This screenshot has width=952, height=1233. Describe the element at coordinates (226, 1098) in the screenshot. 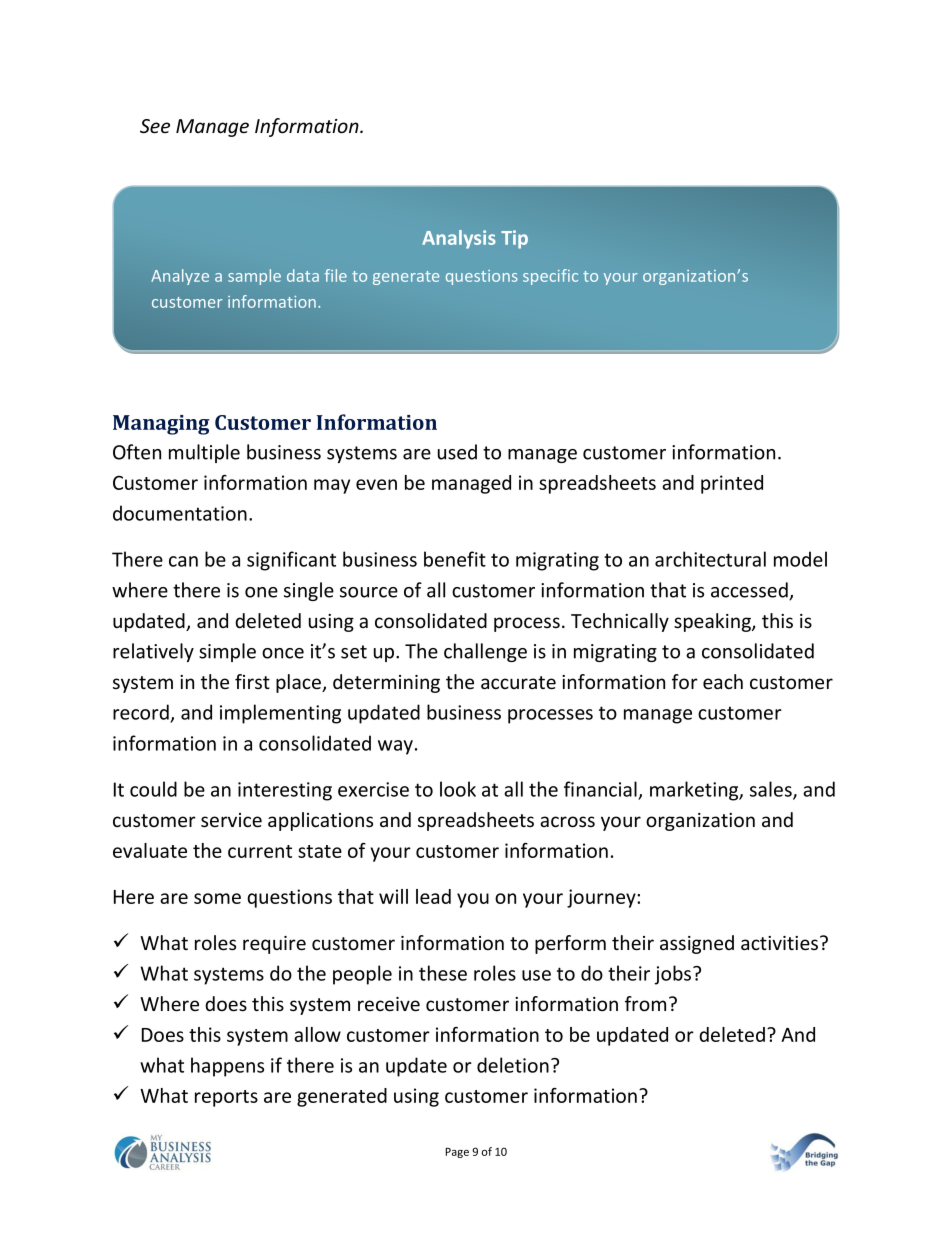

I see `reports` at that location.
